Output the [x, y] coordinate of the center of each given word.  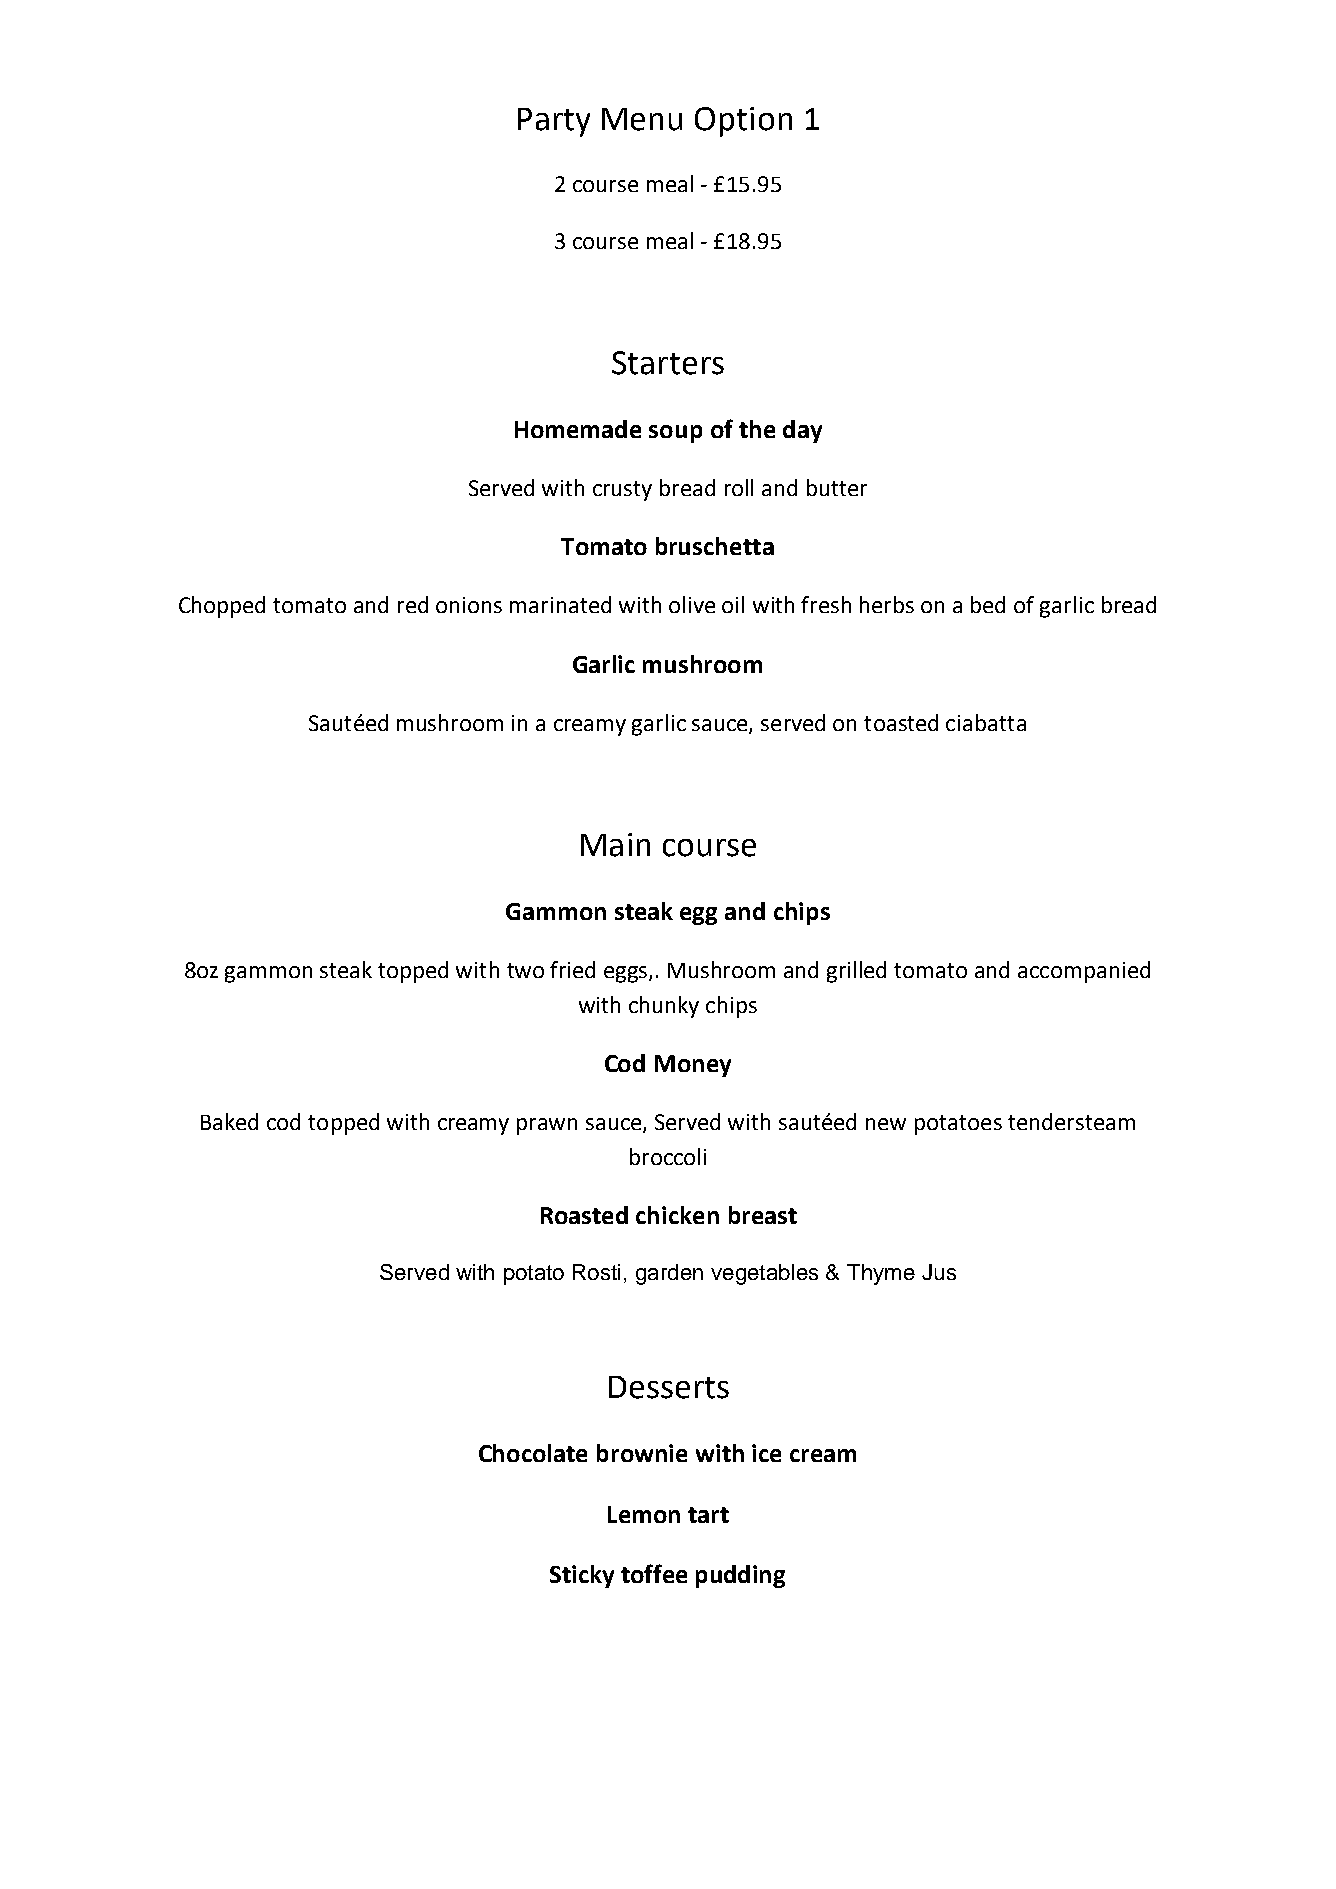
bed [988, 604]
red [413, 604]
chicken [677, 1215]
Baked [229, 1121]
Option [743, 122]
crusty [622, 491]
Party [554, 122]
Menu [642, 119]
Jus [939, 1272]
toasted [901, 722]
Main [615, 845]
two [525, 970]
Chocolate [533, 1453]
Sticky [582, 1576]
